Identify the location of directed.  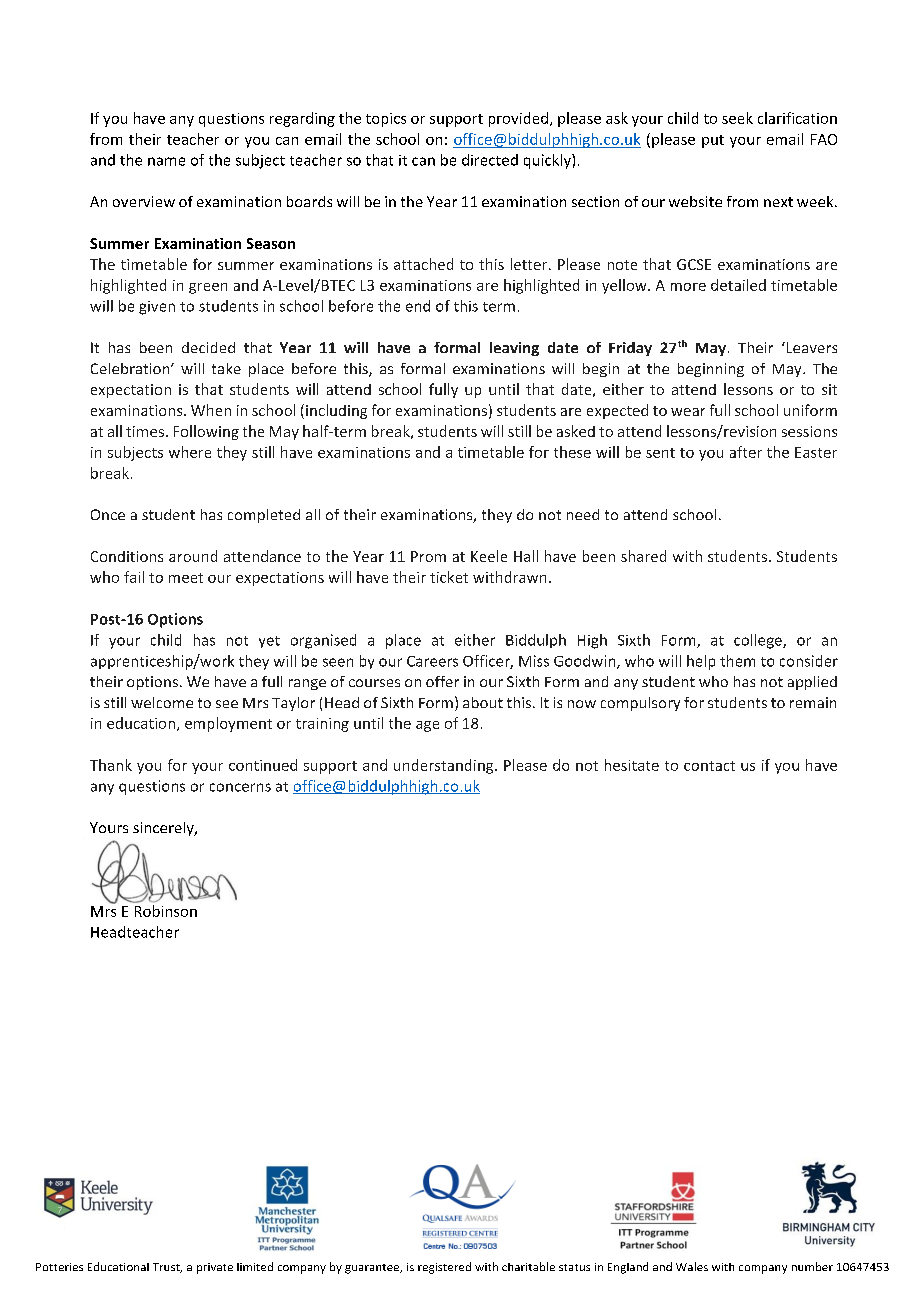
(490, 160).
